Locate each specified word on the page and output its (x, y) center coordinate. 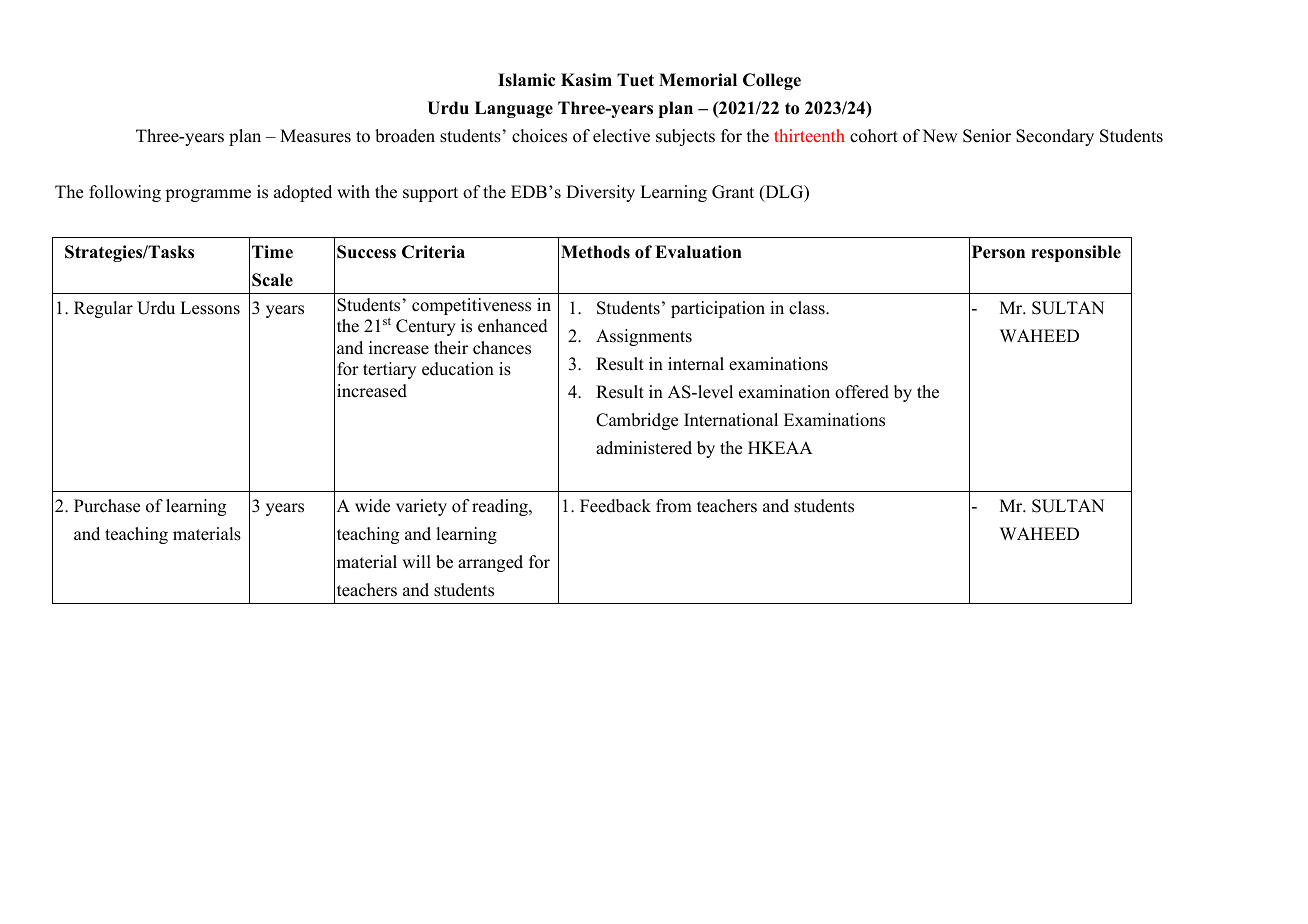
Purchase (107, 506)
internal (696, 364)
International (731, 420)
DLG (784, 193)
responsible (1076, 253)
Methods (595, 252)
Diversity (600, 193)
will (416, 561)
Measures (315, 136)
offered (862, 392)
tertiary (389, 370)
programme (208, 195)
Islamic (526, 80)
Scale (272, 280)
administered (644, 448)
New (939, 136)
